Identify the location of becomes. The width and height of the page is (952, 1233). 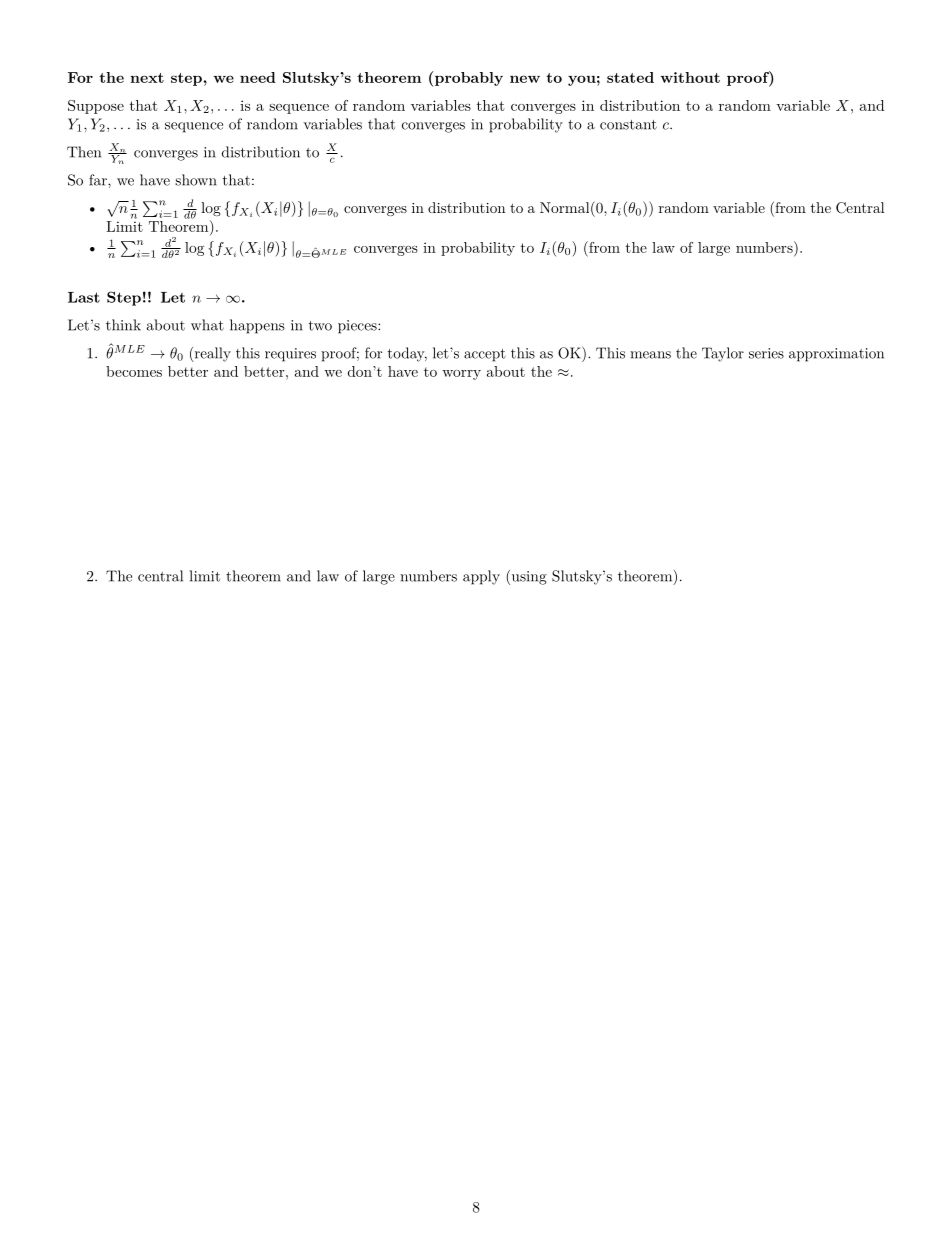
(134, 371).
